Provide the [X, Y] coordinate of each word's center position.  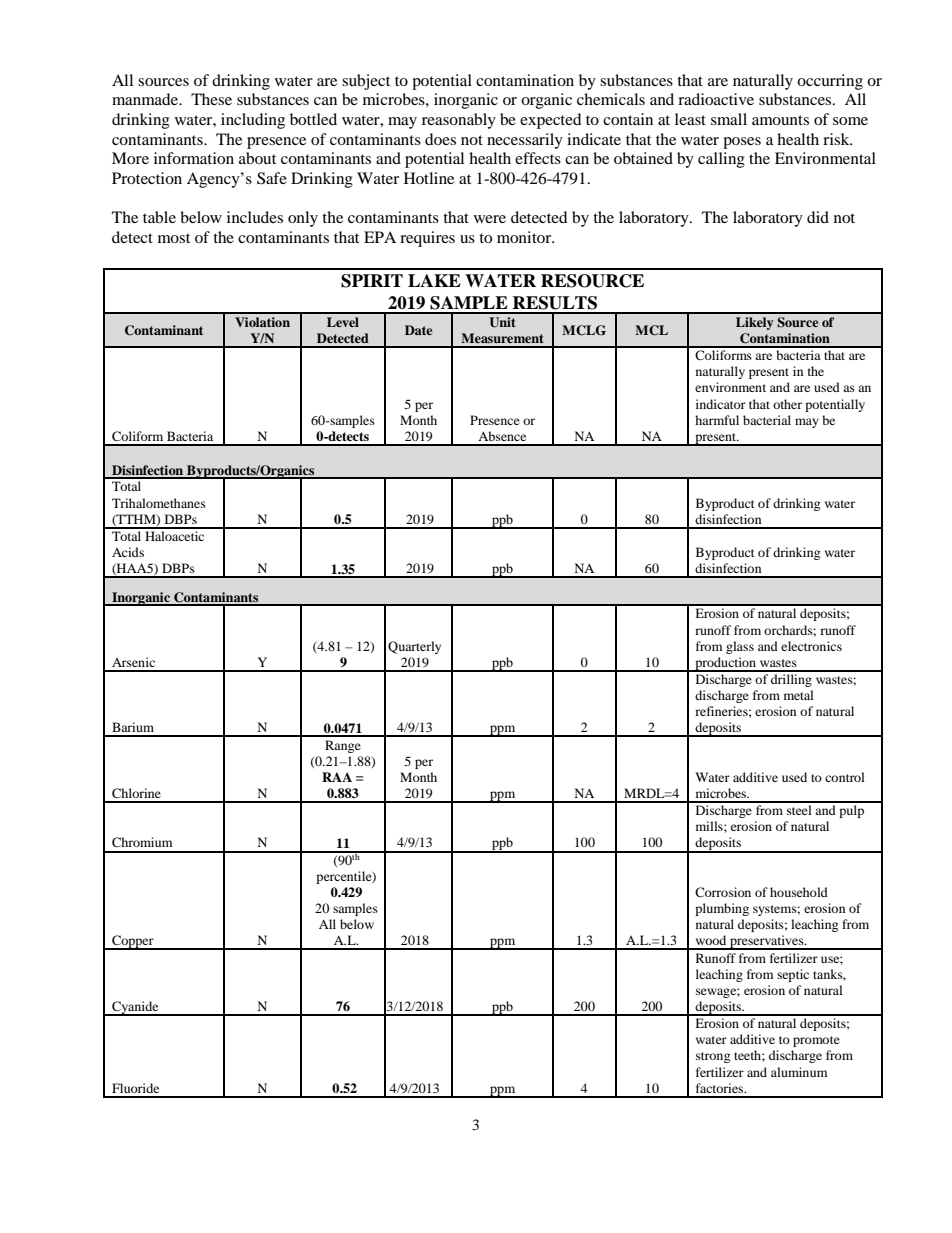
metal [799, 695]
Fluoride [135, 1088]
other [787, 404]
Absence [502, 436]
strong [713, 1057]
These [211, 99]
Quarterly [414, 647]
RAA [337, 777]
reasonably [459, 121]
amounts [780, 120]
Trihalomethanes [159, 503]
